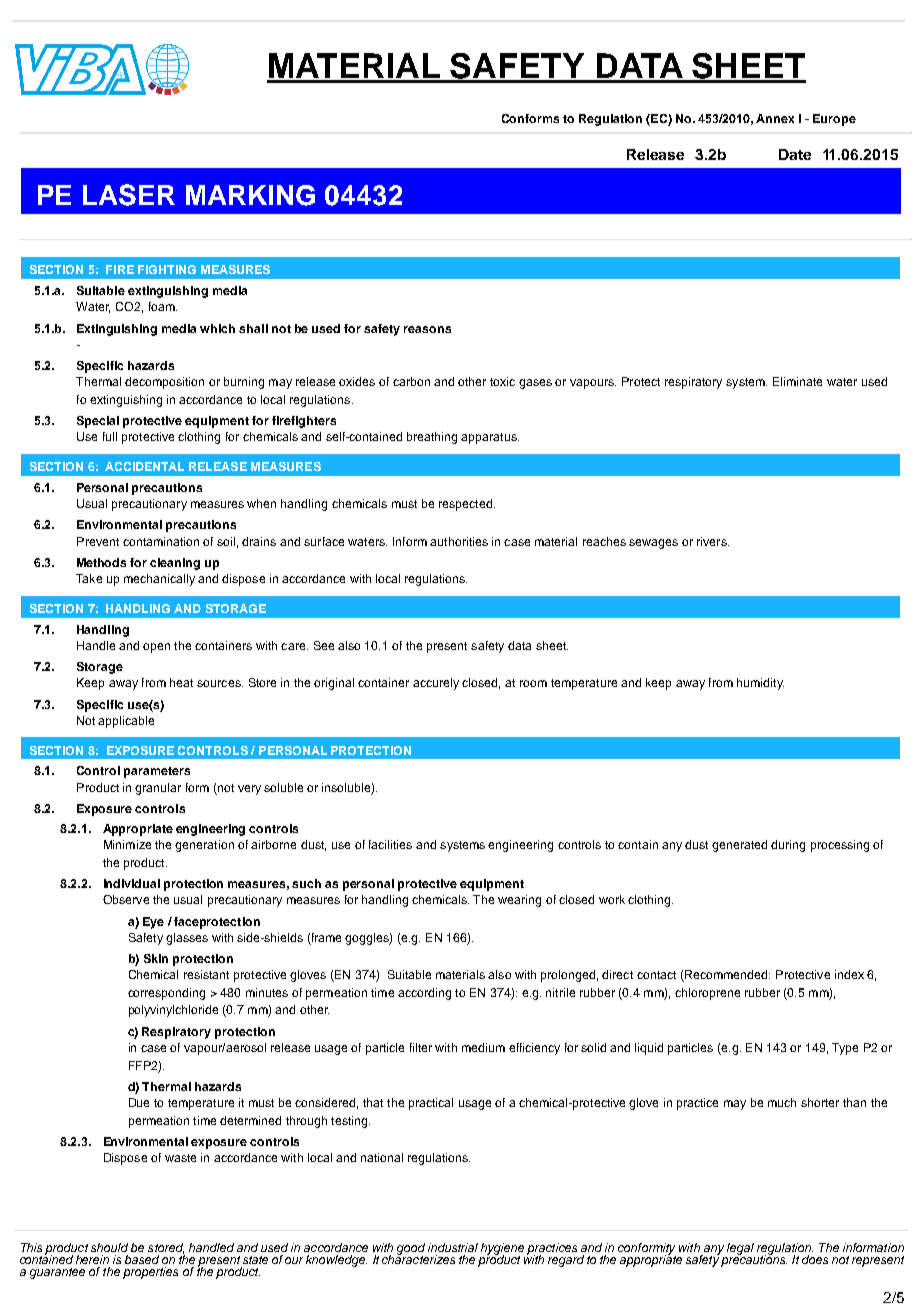  I want to click on Date, so click(795, 154).
